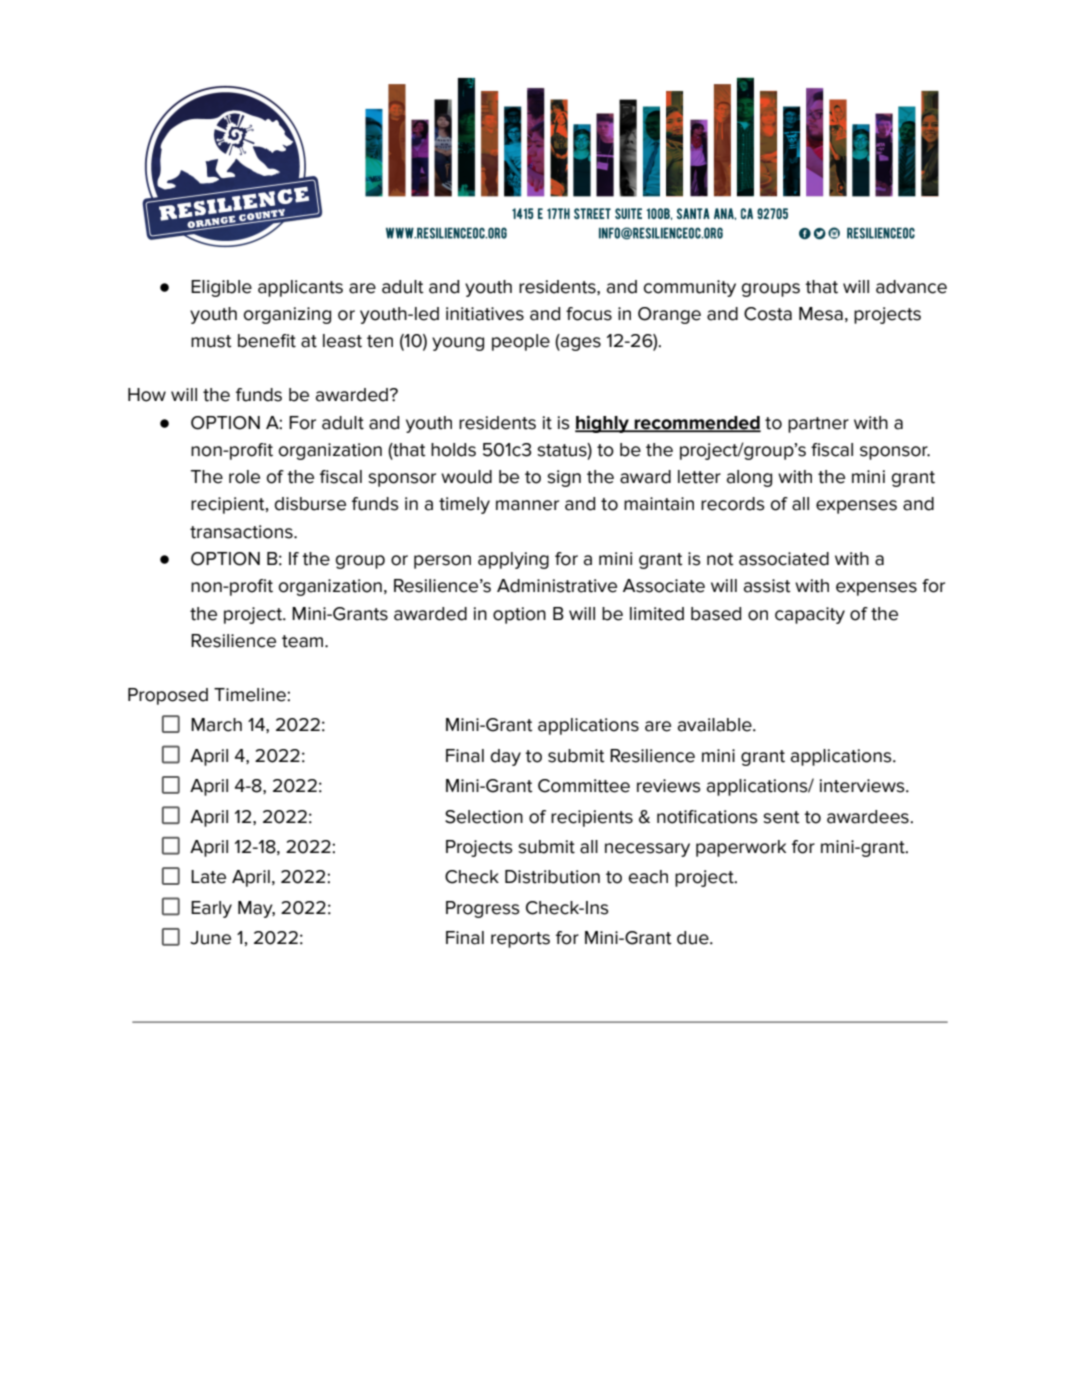  I want to click on initiatives, so click(485, 314).
